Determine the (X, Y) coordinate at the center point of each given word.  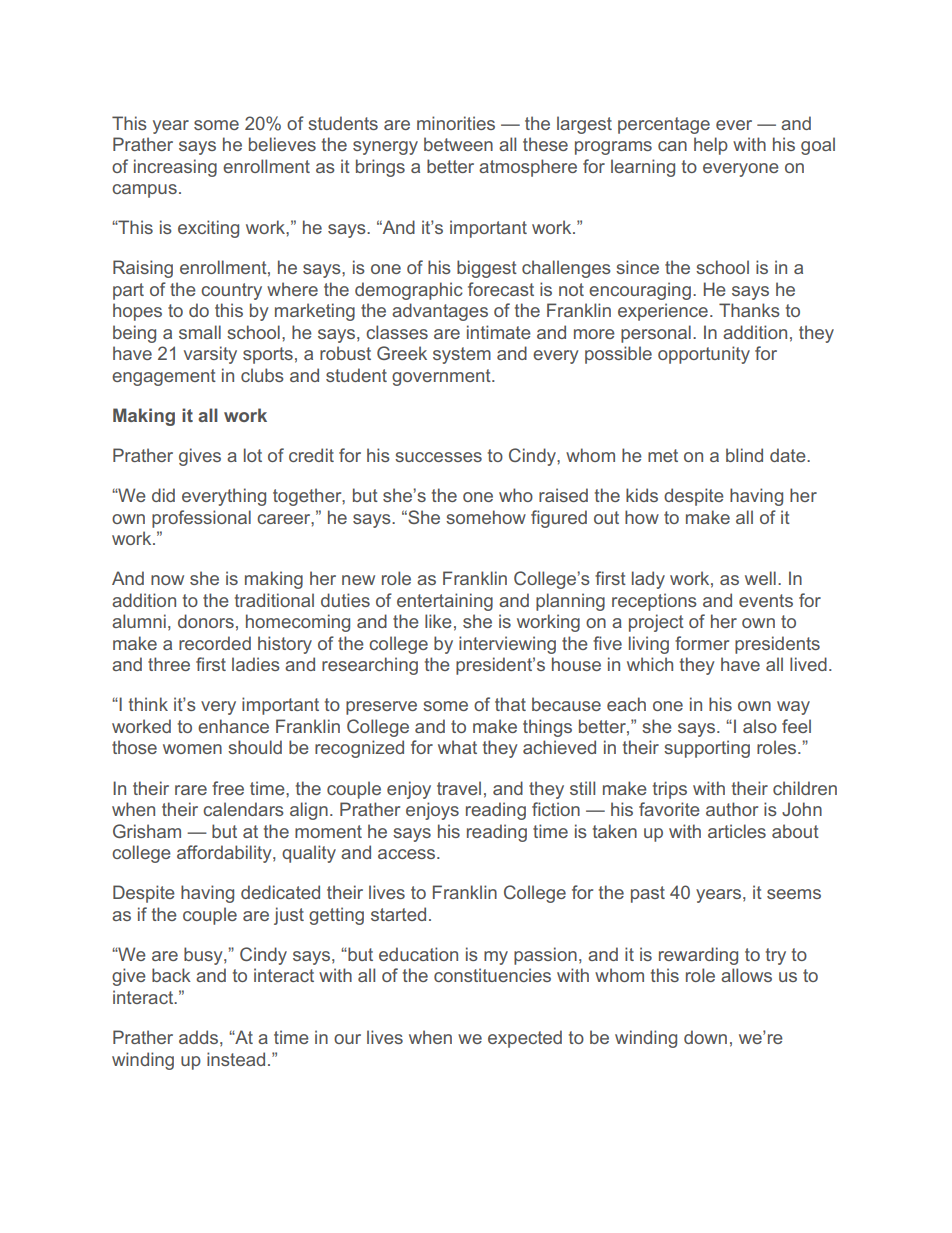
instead (236, 1059)
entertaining (445, 602)
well (760, 578)
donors (206, 621)
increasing (175, 168)
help (711, 146)
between (458, 144)
